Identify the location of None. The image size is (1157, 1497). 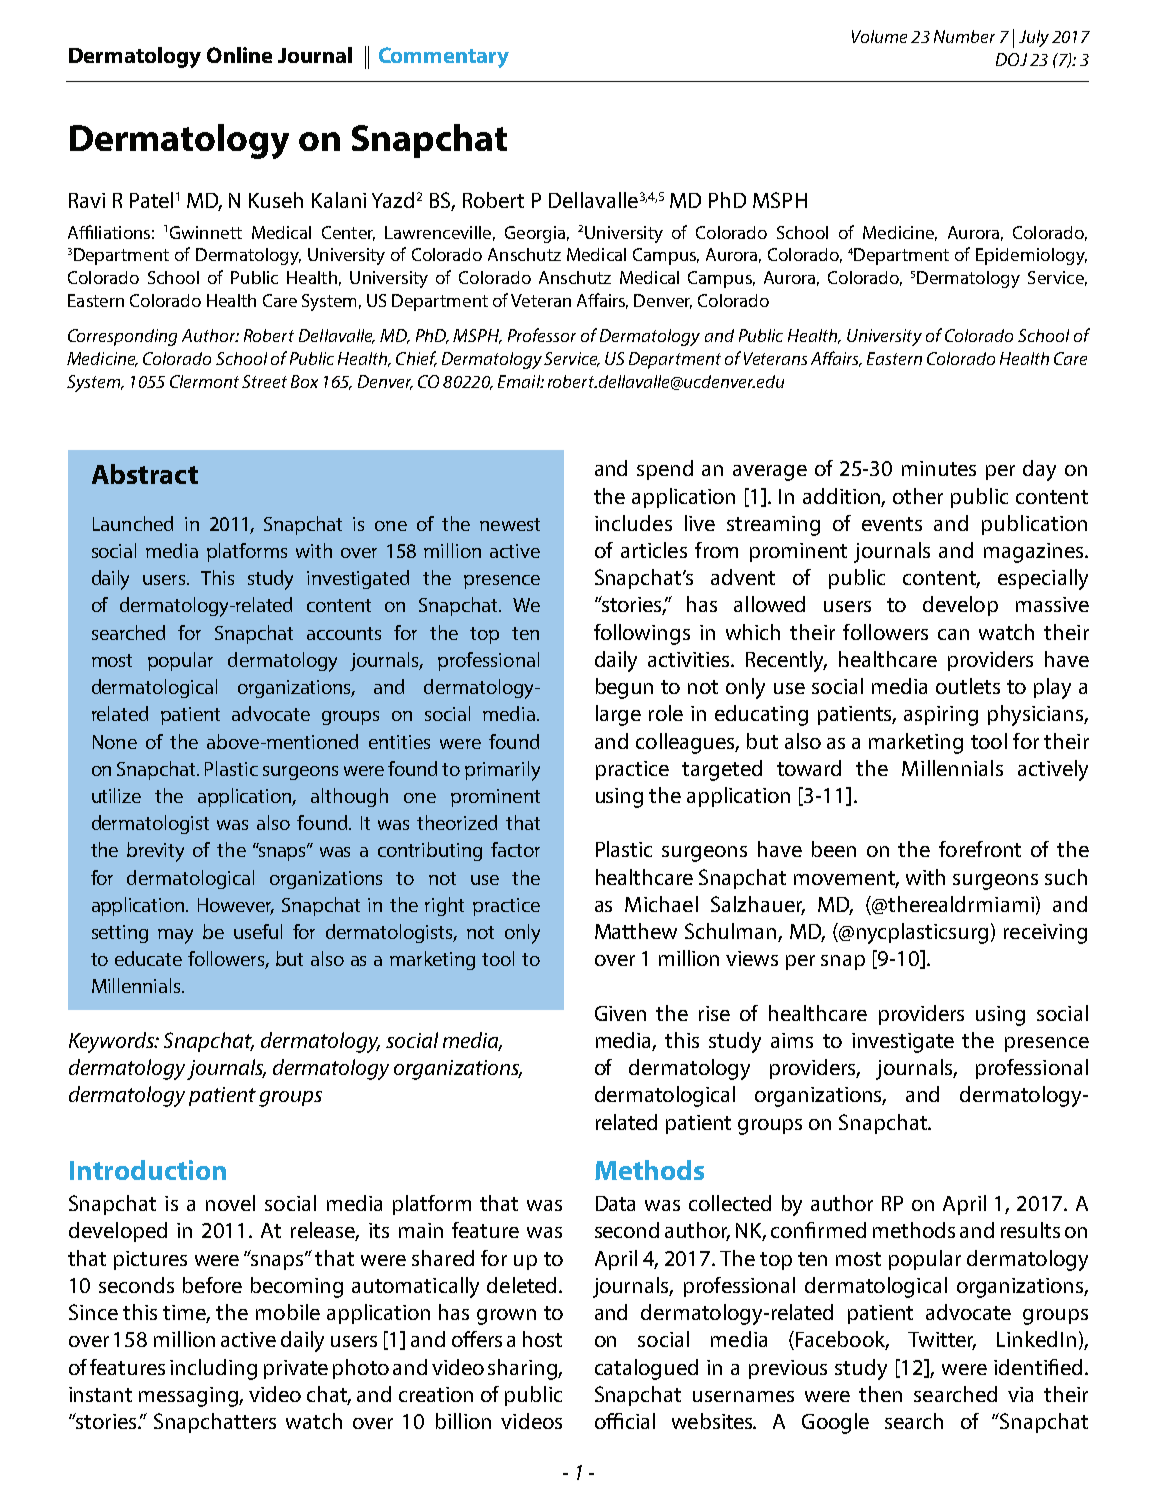
(115, 742).
